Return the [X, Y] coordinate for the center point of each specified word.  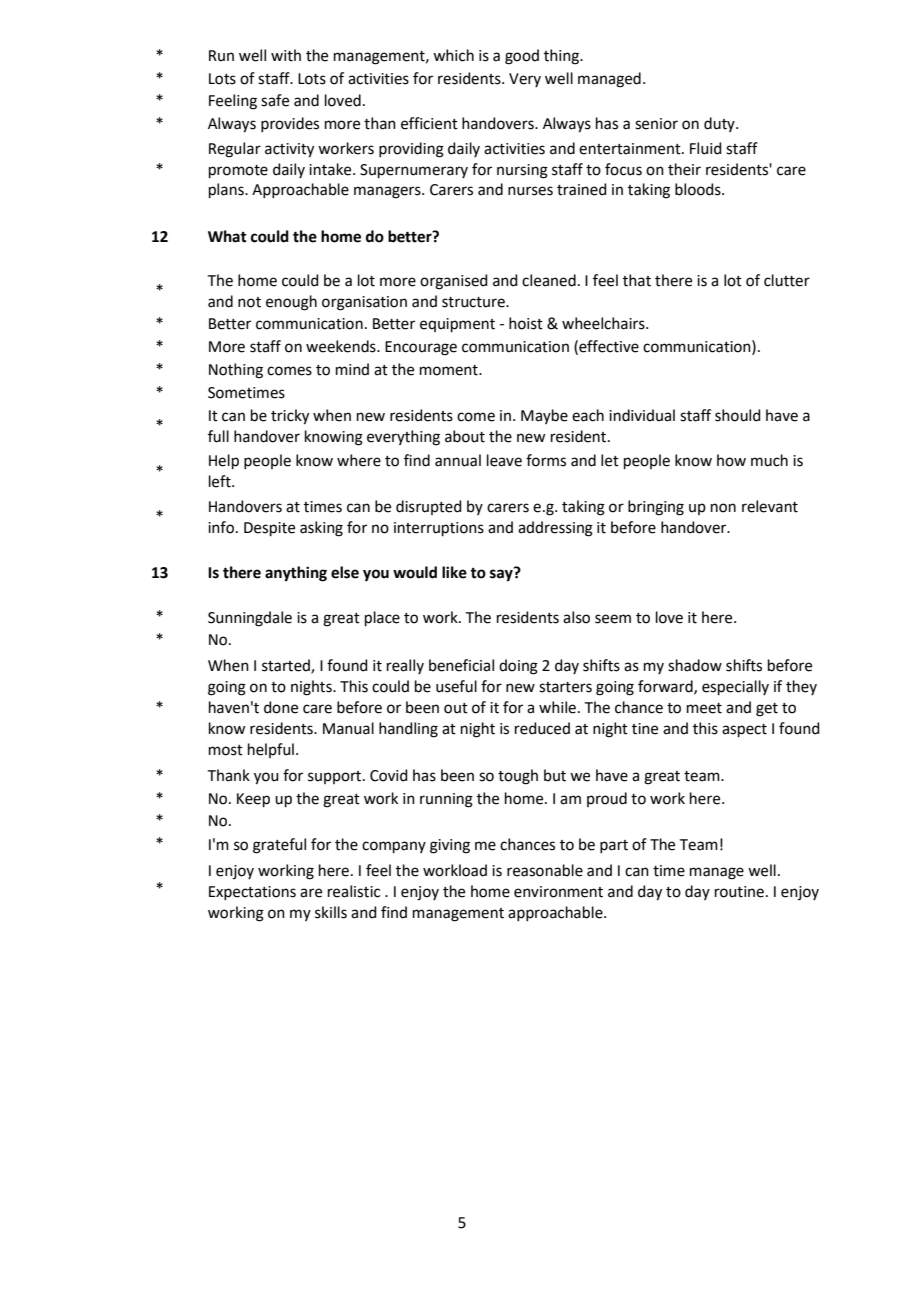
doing [518, 667]
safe [275, 100]
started [287, 666]
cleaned [549, 280]
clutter [787, 280]
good [522, 57]
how [731, 460]
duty [720, 124]
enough [291, 303]
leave [504, 460]
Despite [269, 529]
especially [735, 687]
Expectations [252, 893]
